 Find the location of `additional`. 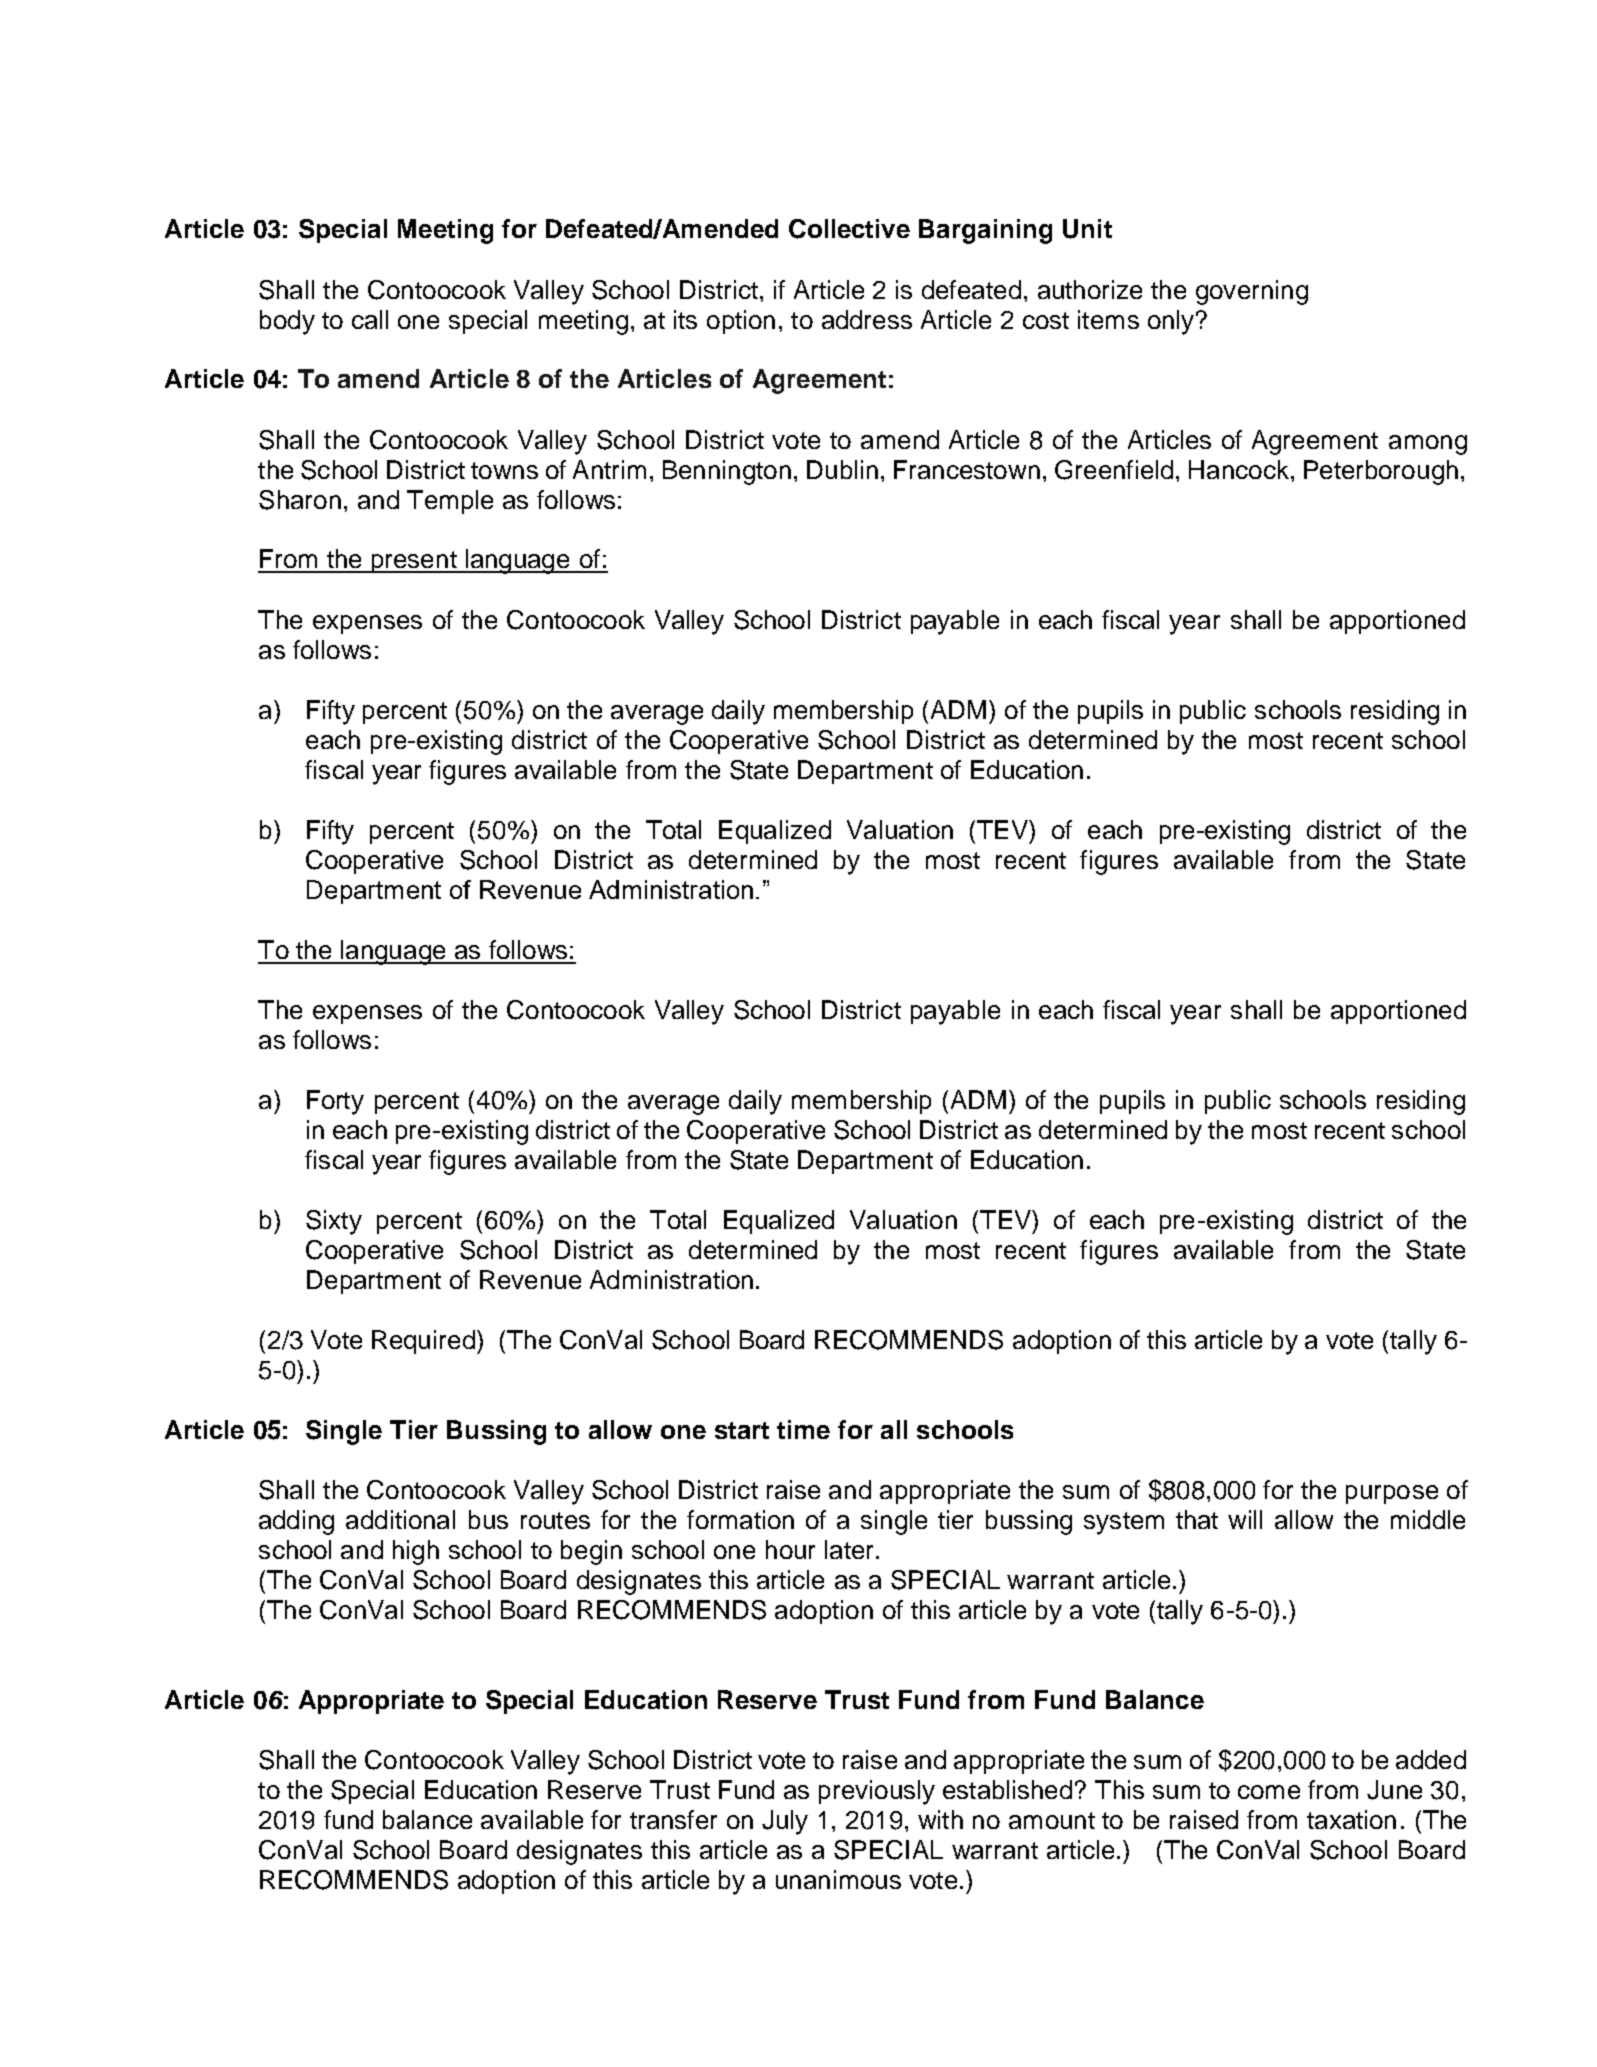

additional is located at coordinates (400, 1519).
